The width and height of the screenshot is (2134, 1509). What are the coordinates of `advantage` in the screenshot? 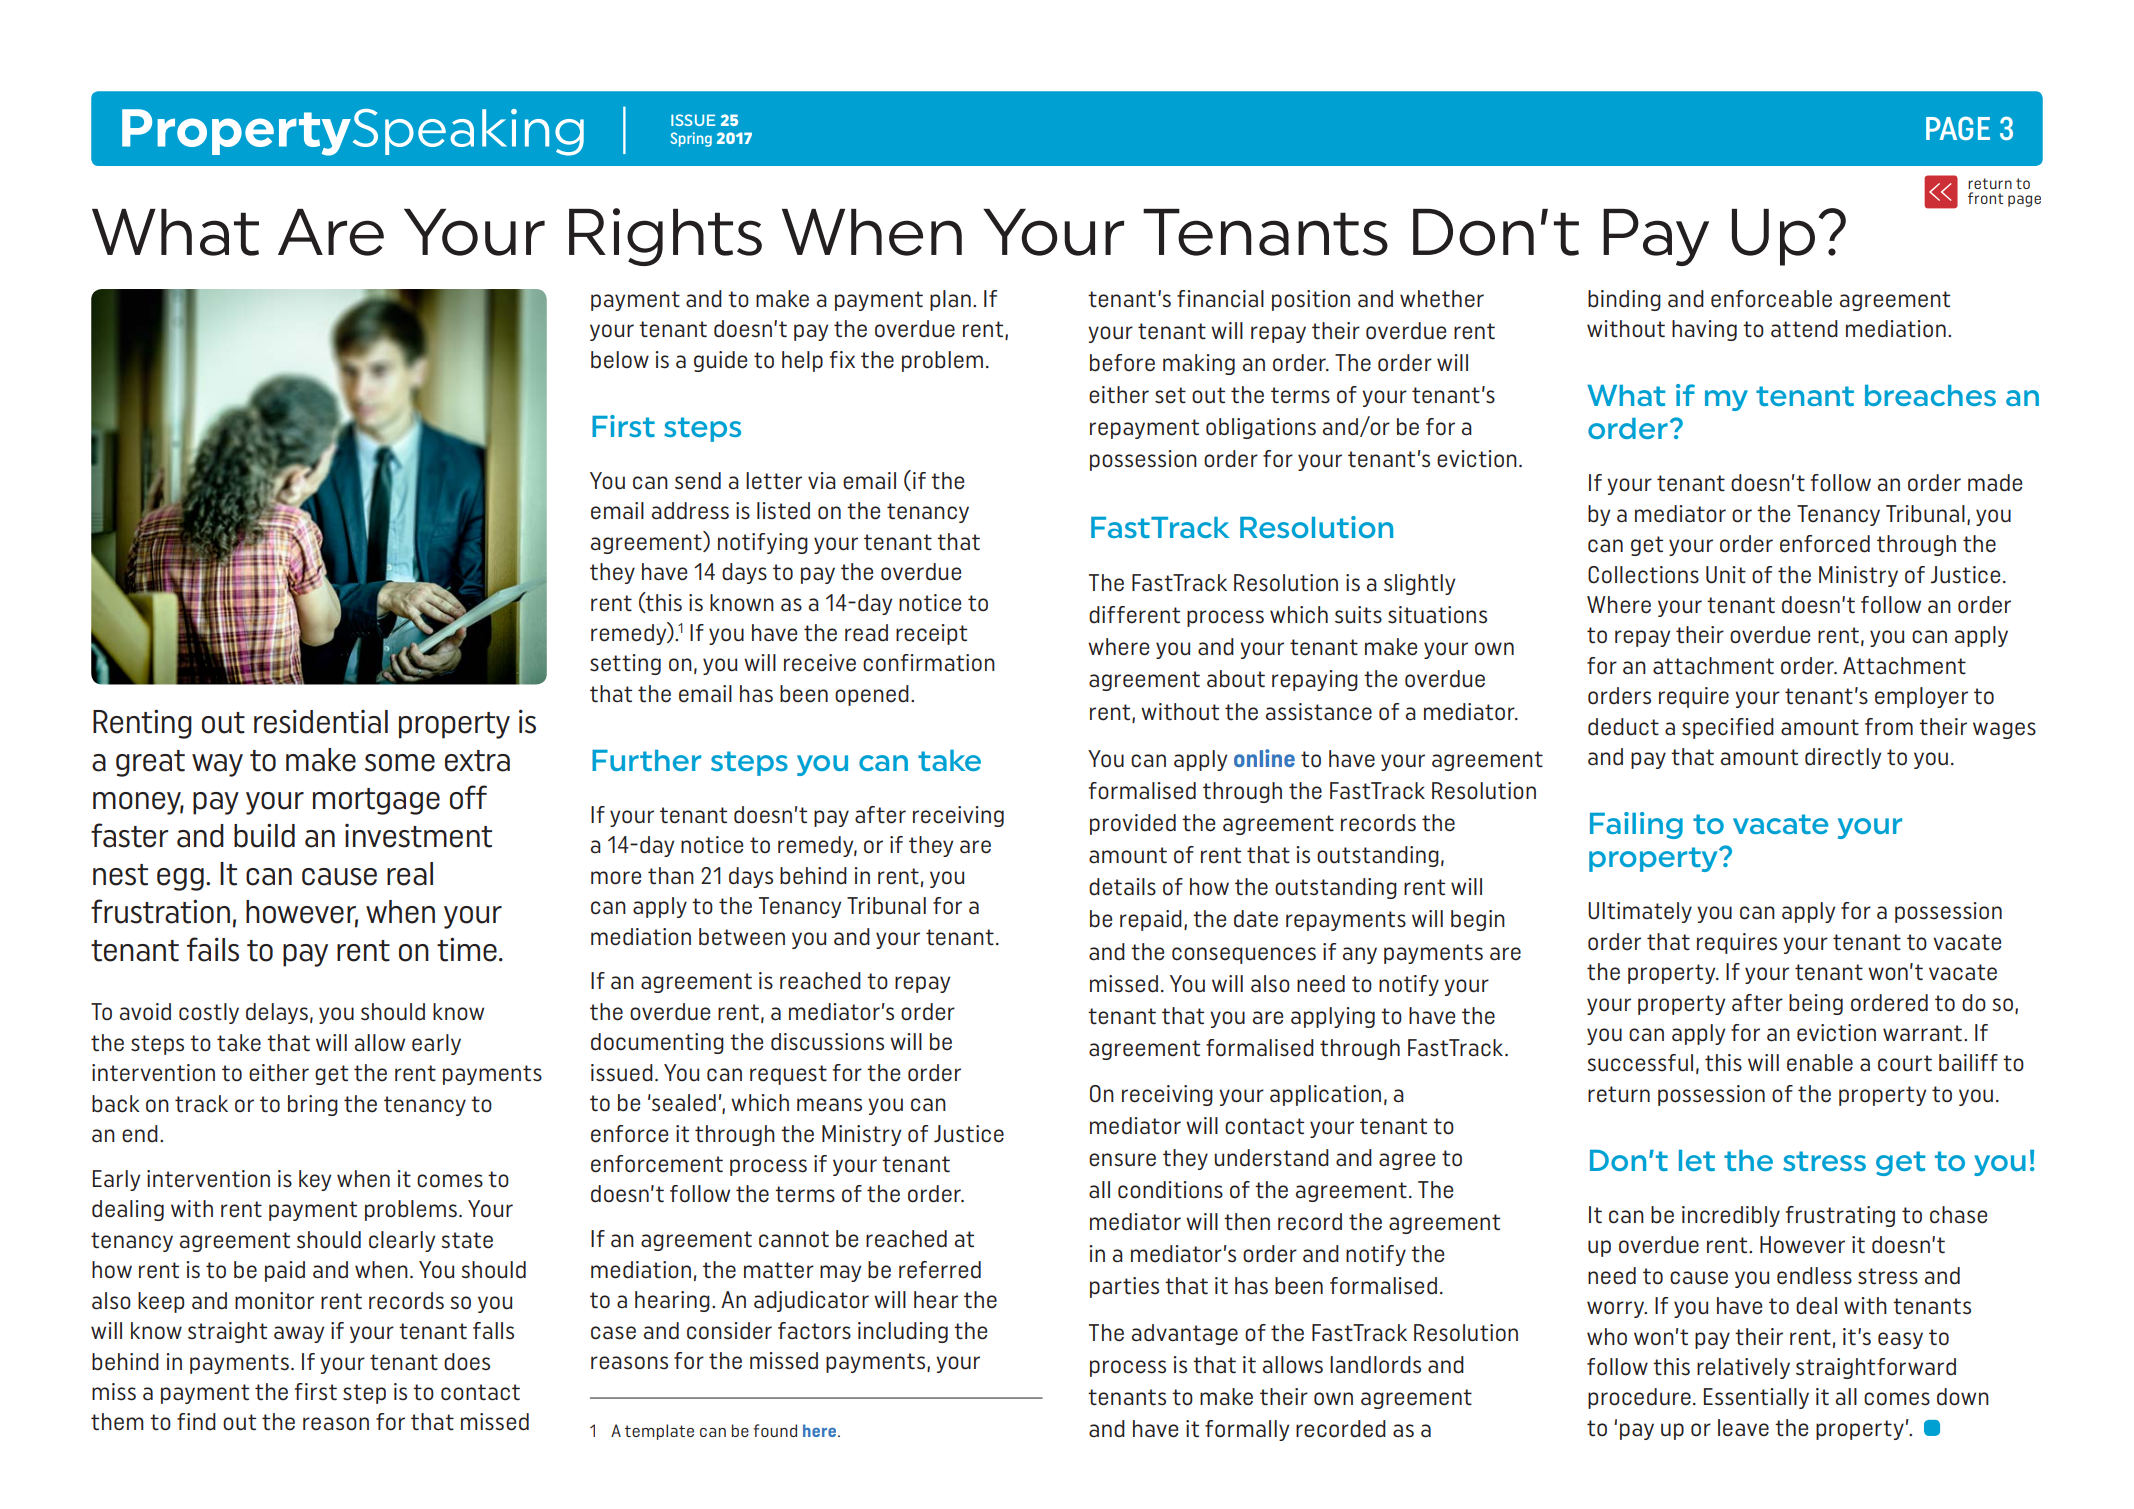 It's located at (1185, 1334).
